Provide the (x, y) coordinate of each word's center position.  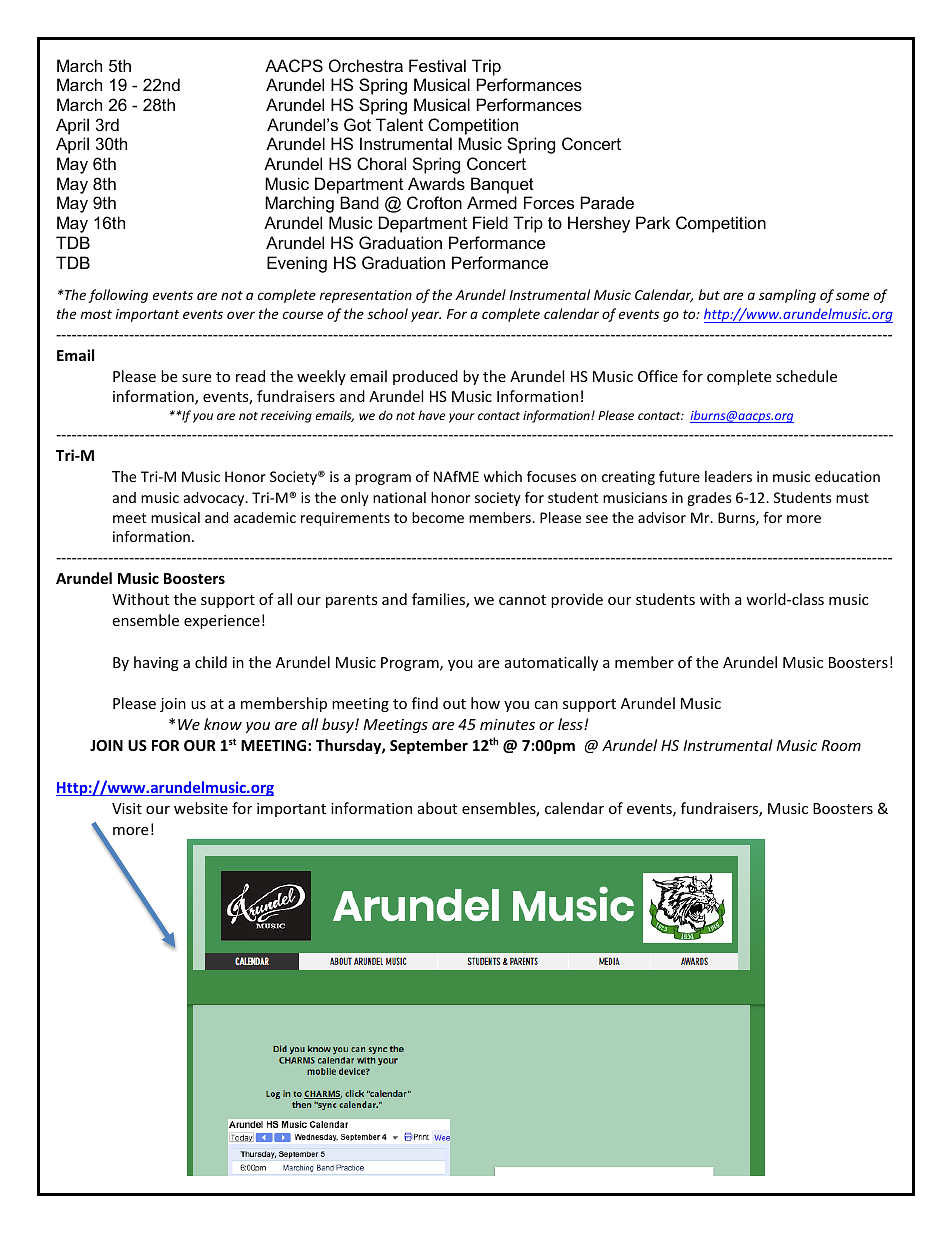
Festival (437, 65)
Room (841, 745)
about (437, 808)
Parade (607, 202)
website (201, 808)
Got (357, 124)
